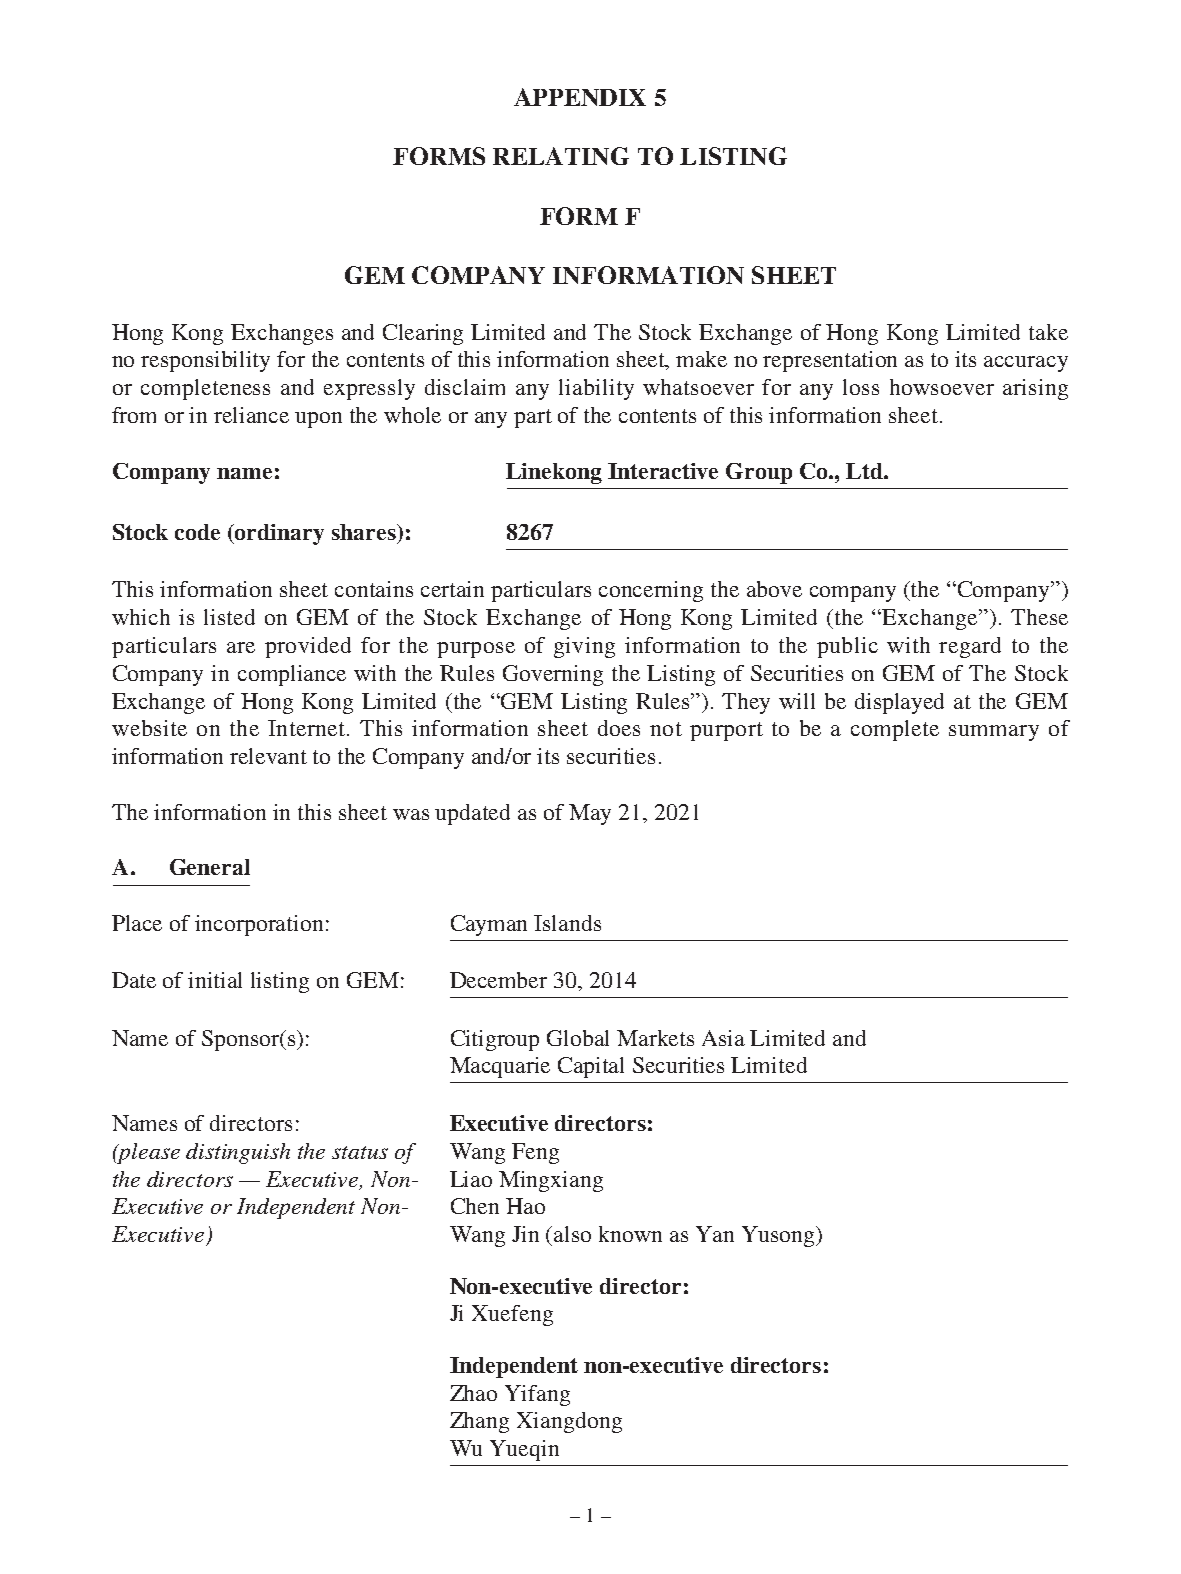 Image resolution: width=1181 pixels, height=1574 pixels. Describe the element at coordinates (279, 534) in the page. I see `ordinary` at that location.
